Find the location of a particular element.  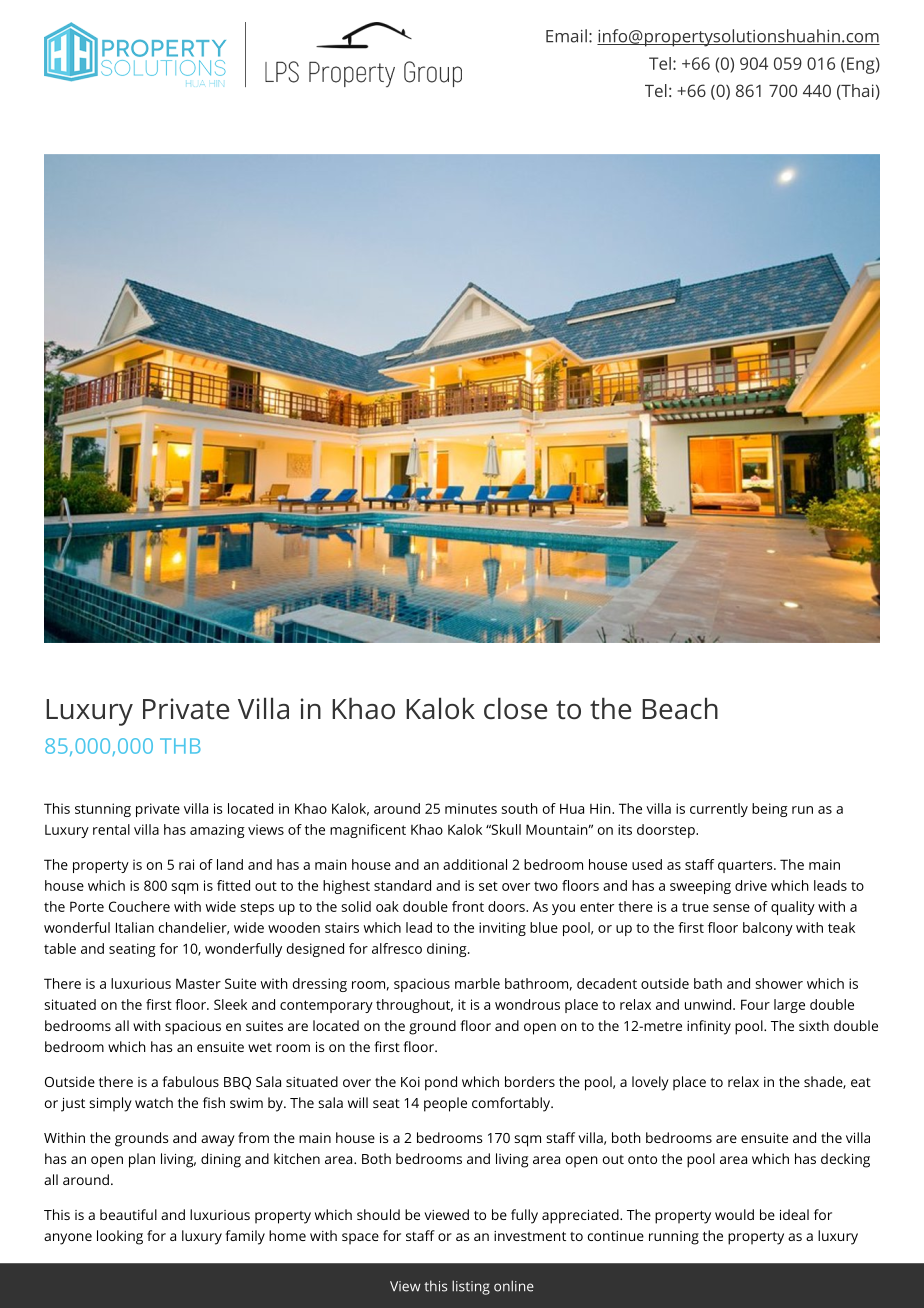

stunning is located at coordinates (103, 810).
